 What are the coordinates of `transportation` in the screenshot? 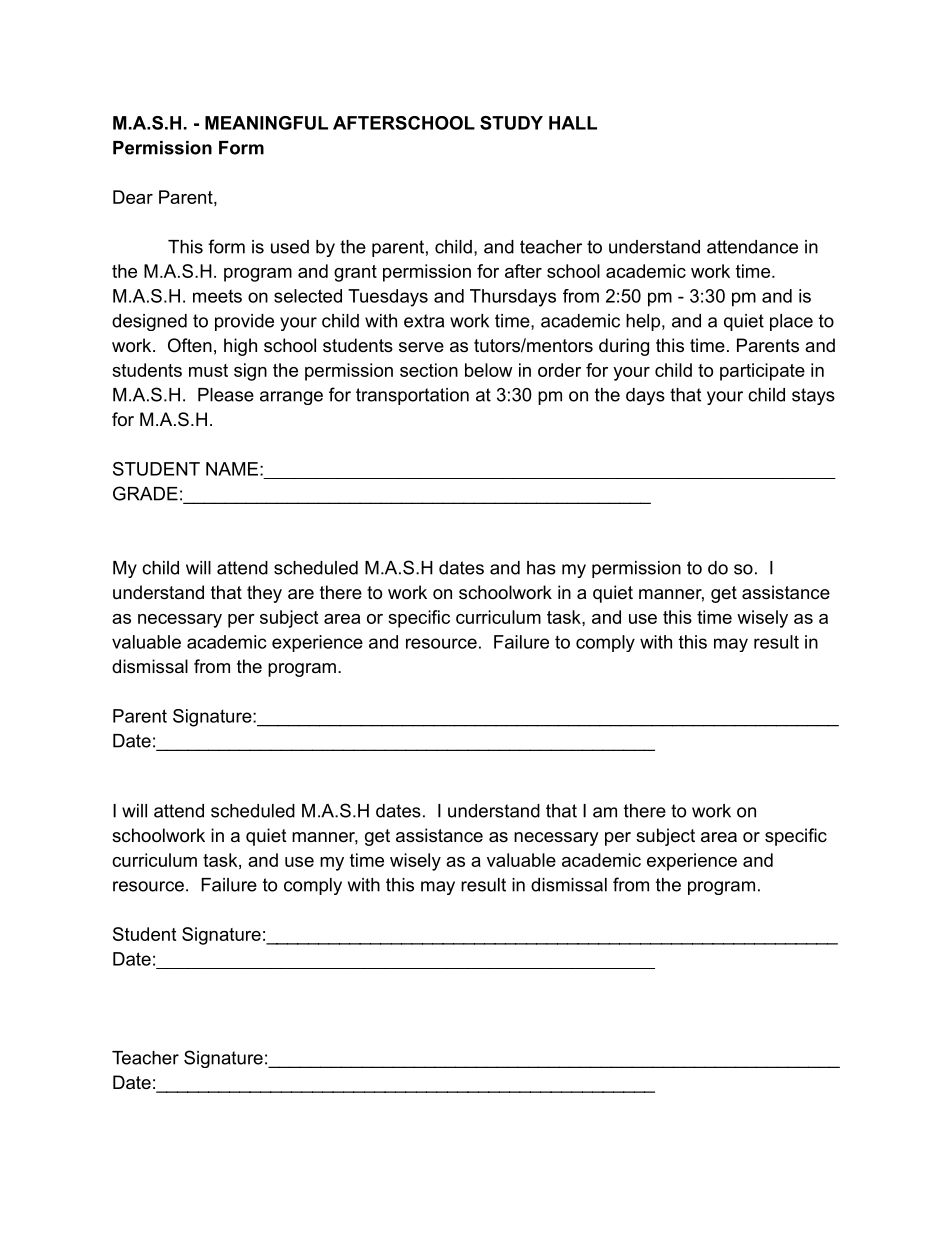 It's located at (412, 396).
